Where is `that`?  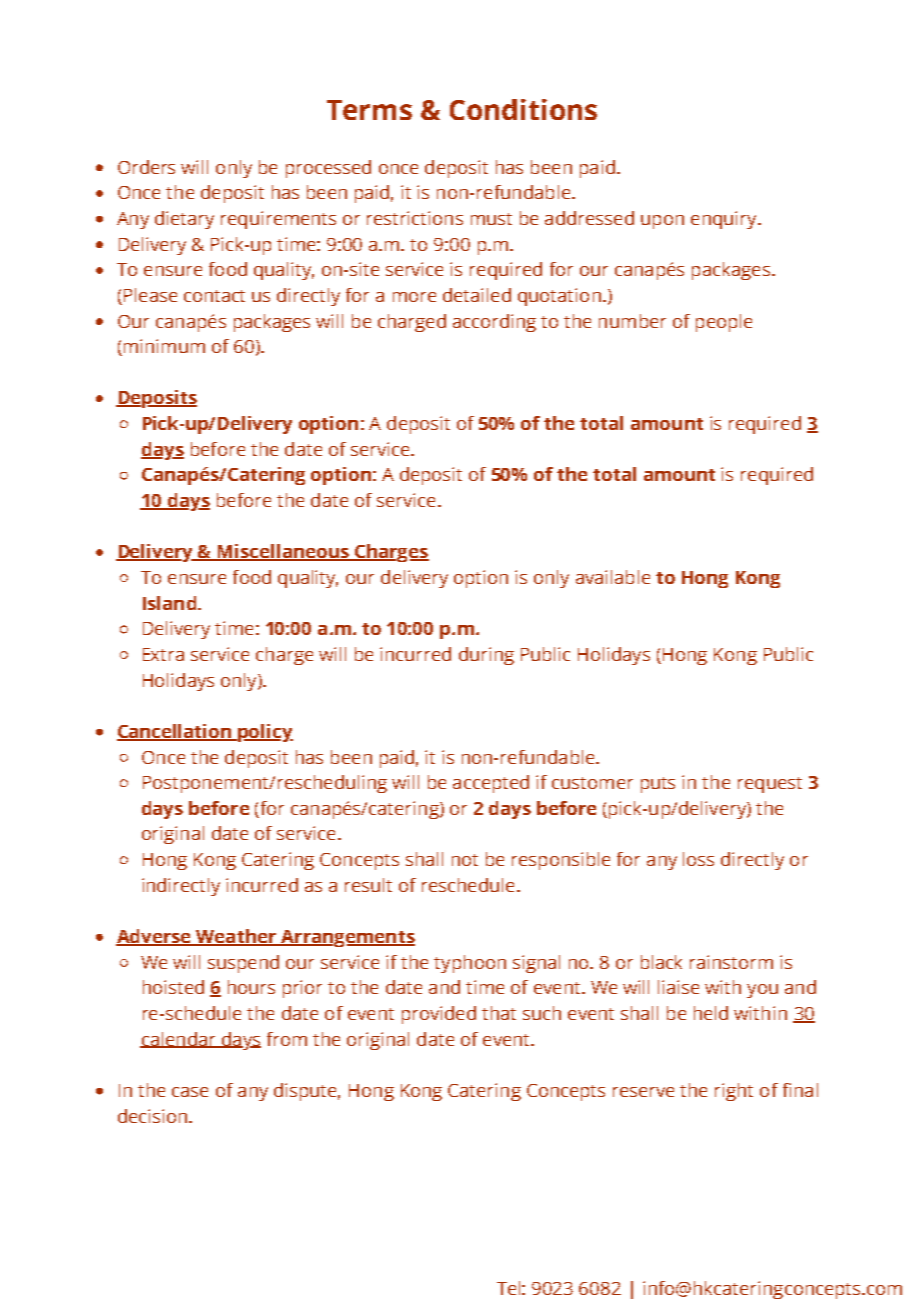 that is located at coordinates (499, 1013).
